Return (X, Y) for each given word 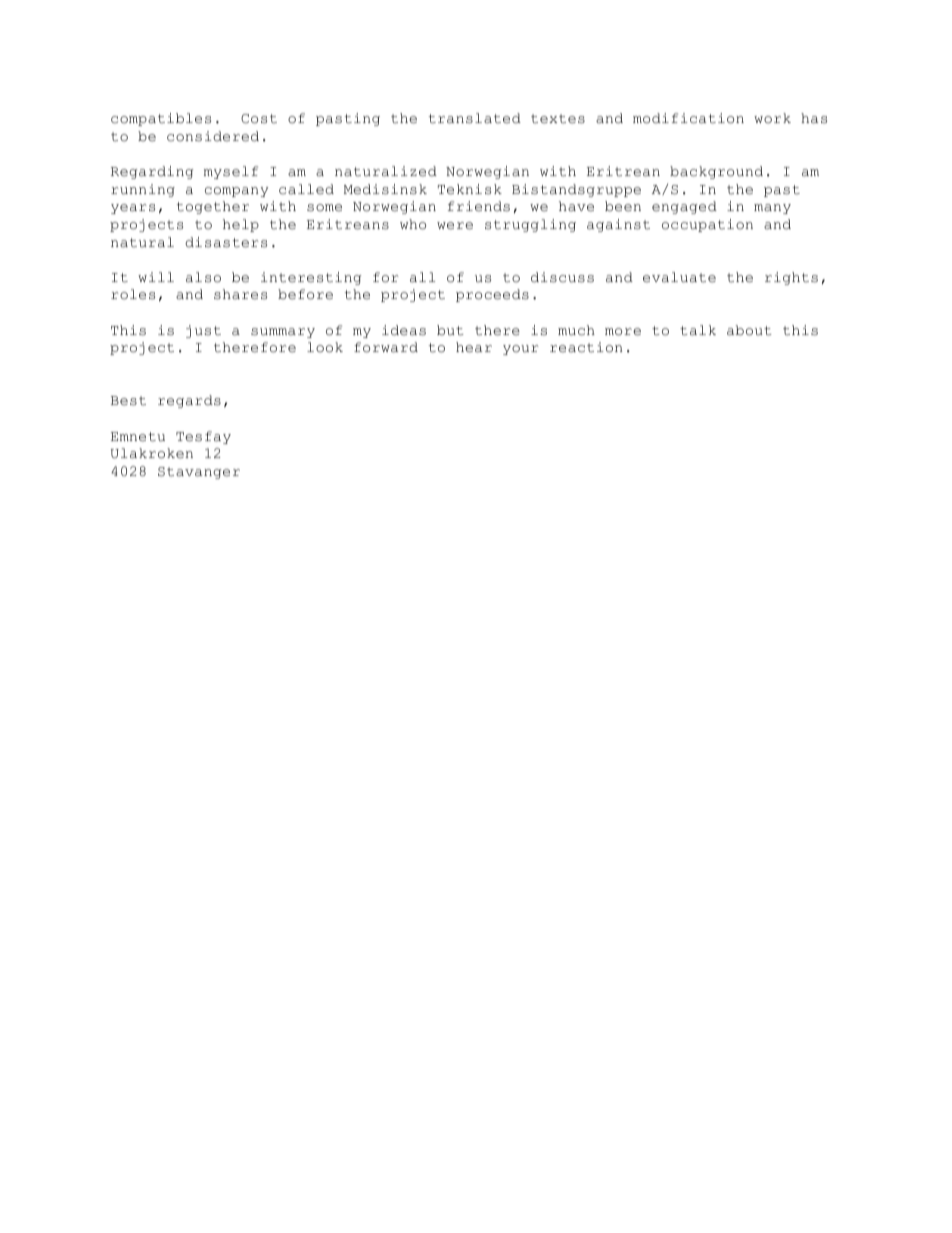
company (236, 192)
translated (475, 118)
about (749, 330)
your (521, 350)
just (203, 331)
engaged (684, 207)
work (772, 118)
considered (213, 136)
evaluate (679, 277)
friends (479, 206)
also (203, 277)
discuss (562, 277)
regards (189, 401)
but (450, 330)
